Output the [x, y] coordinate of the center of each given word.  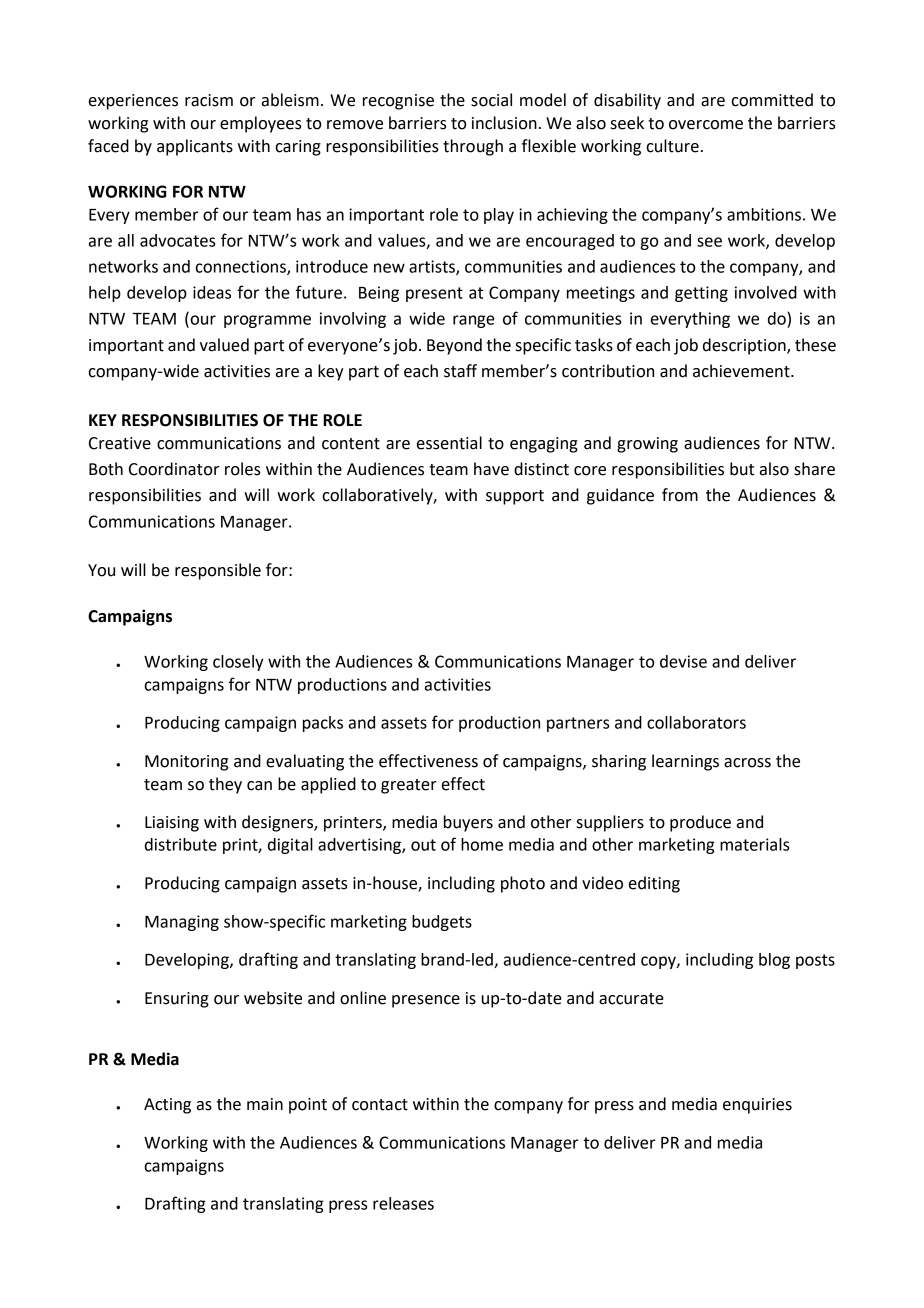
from [680, 495]
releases [403, 1203]
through [473, 147]
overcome [706, 125]
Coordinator [174, 469]
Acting [167, 1106]
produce [700, 823]
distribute [181, 844]
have [491, 469]
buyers [468, 823]
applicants [195, 147]
